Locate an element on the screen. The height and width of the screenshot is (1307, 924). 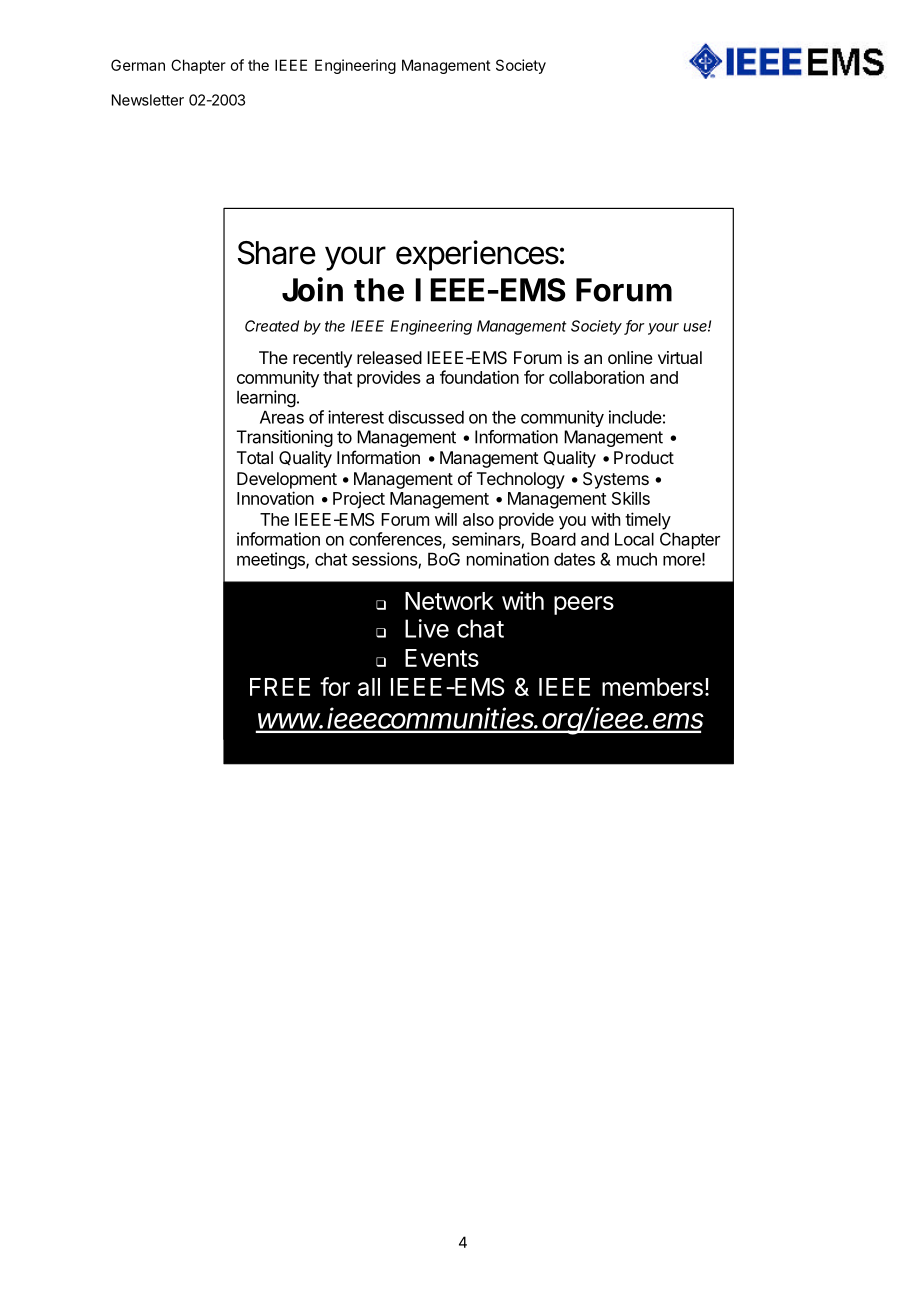
discussed is located at coordinates (426, 417).
